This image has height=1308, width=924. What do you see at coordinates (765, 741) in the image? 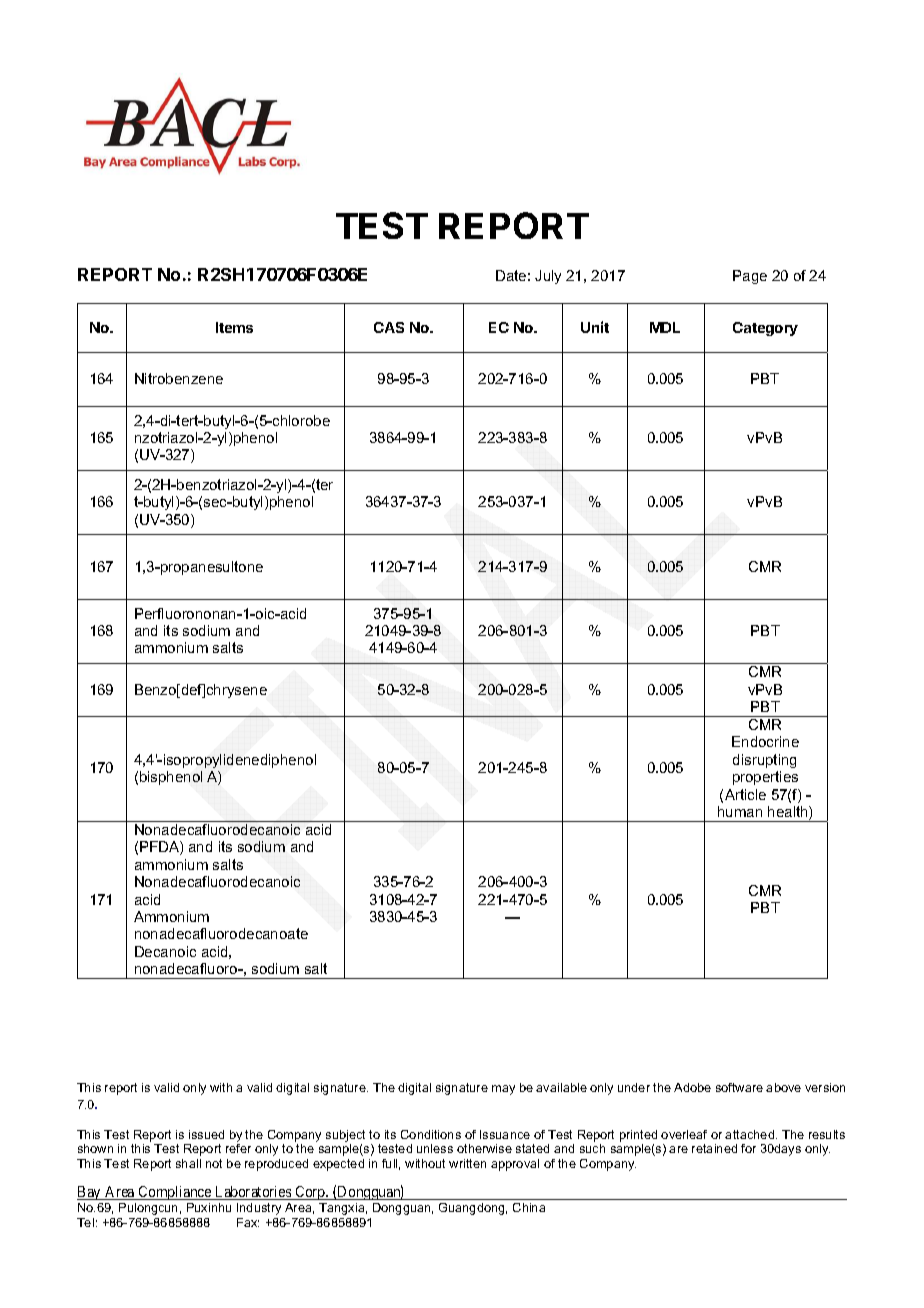
I see `Endocrine` at bounding box center [765, 741].
